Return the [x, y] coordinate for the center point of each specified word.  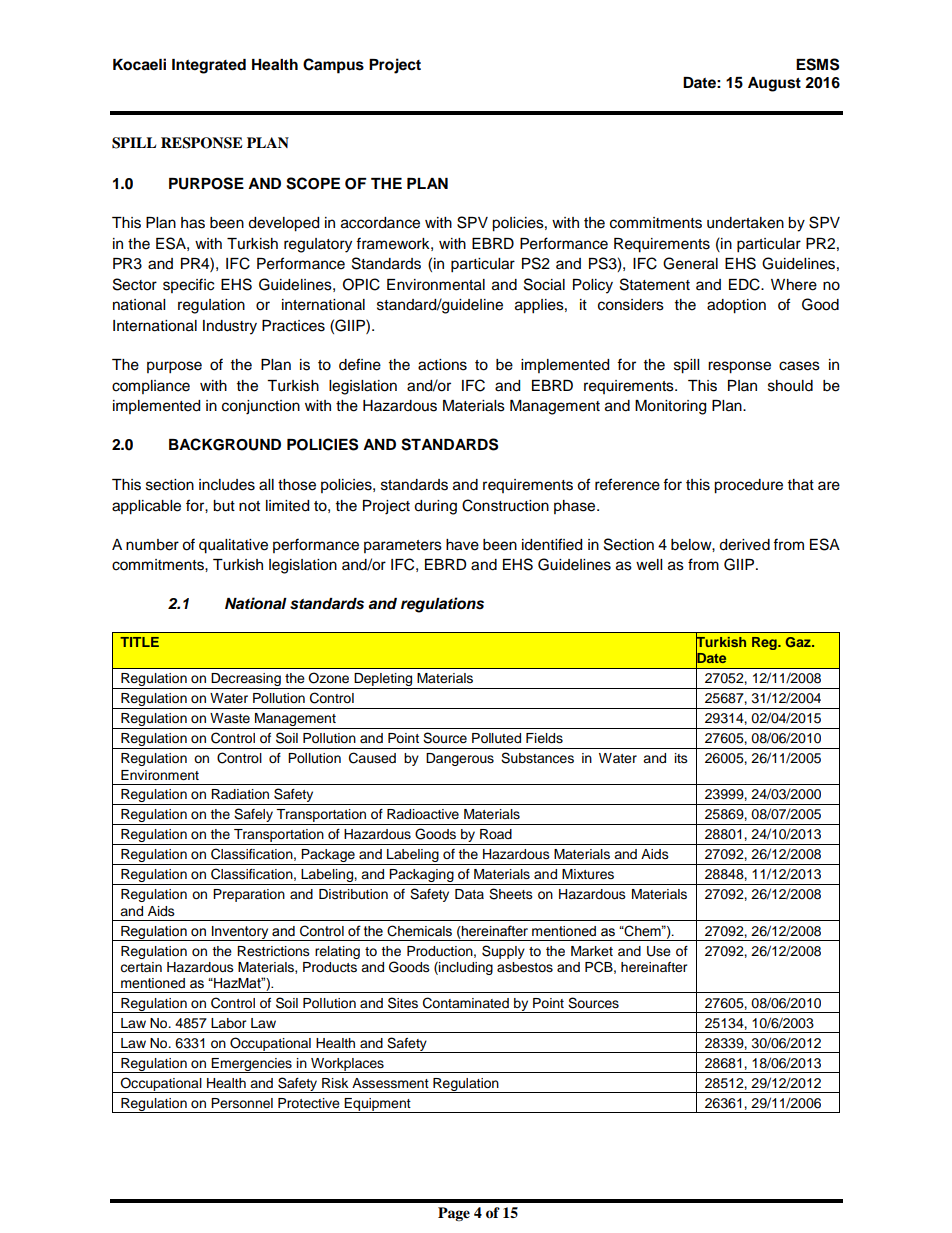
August [774, 84]
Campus [333, 66]
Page [454, 1214]
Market [592, 951]
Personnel [242, 1103]
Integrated [209, 66]
